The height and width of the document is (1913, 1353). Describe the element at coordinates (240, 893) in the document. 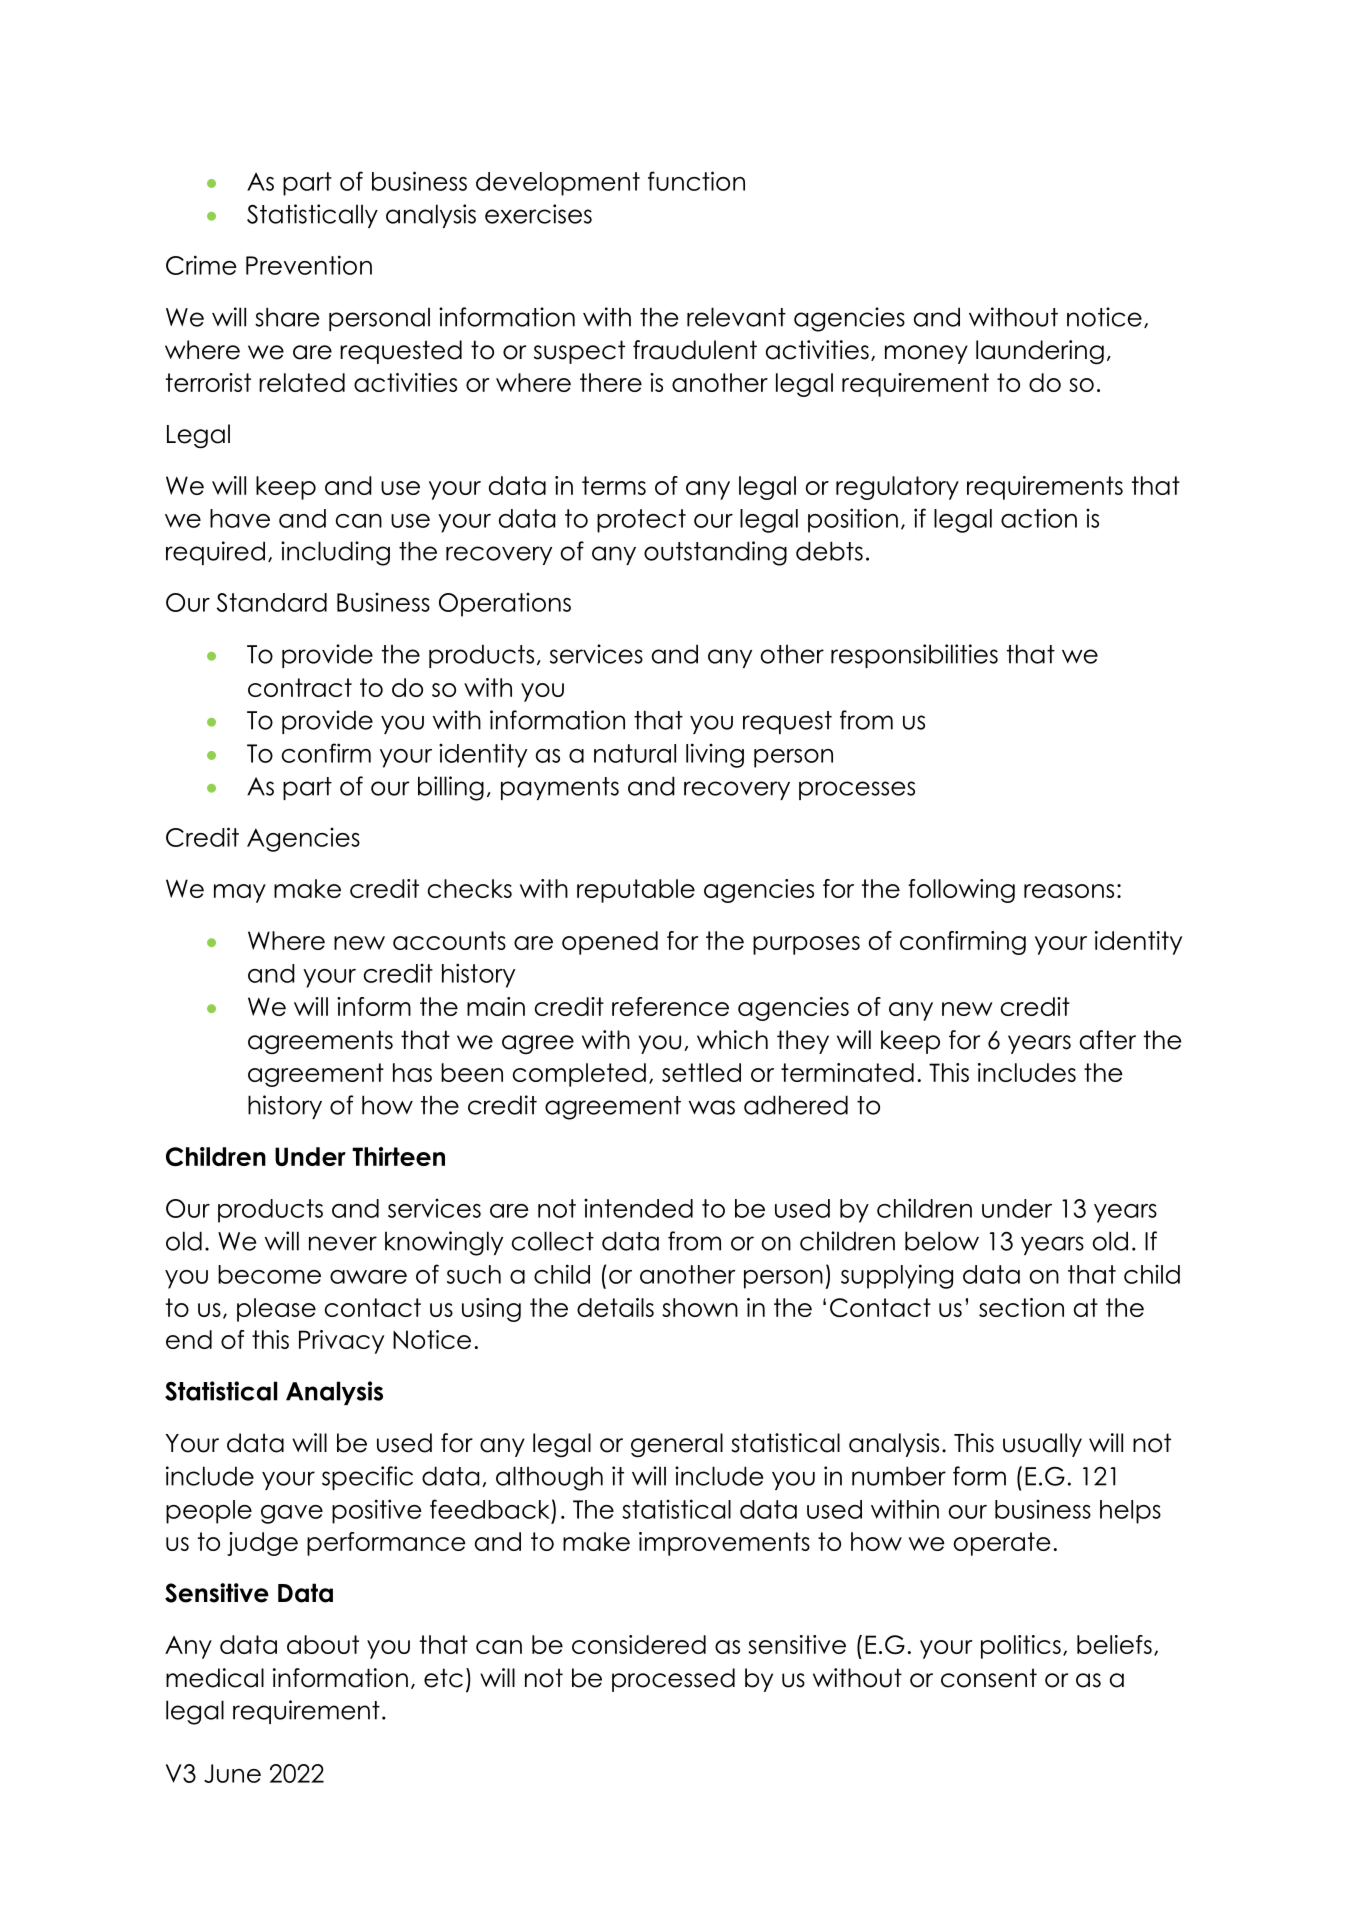

I see `may` at that location.
